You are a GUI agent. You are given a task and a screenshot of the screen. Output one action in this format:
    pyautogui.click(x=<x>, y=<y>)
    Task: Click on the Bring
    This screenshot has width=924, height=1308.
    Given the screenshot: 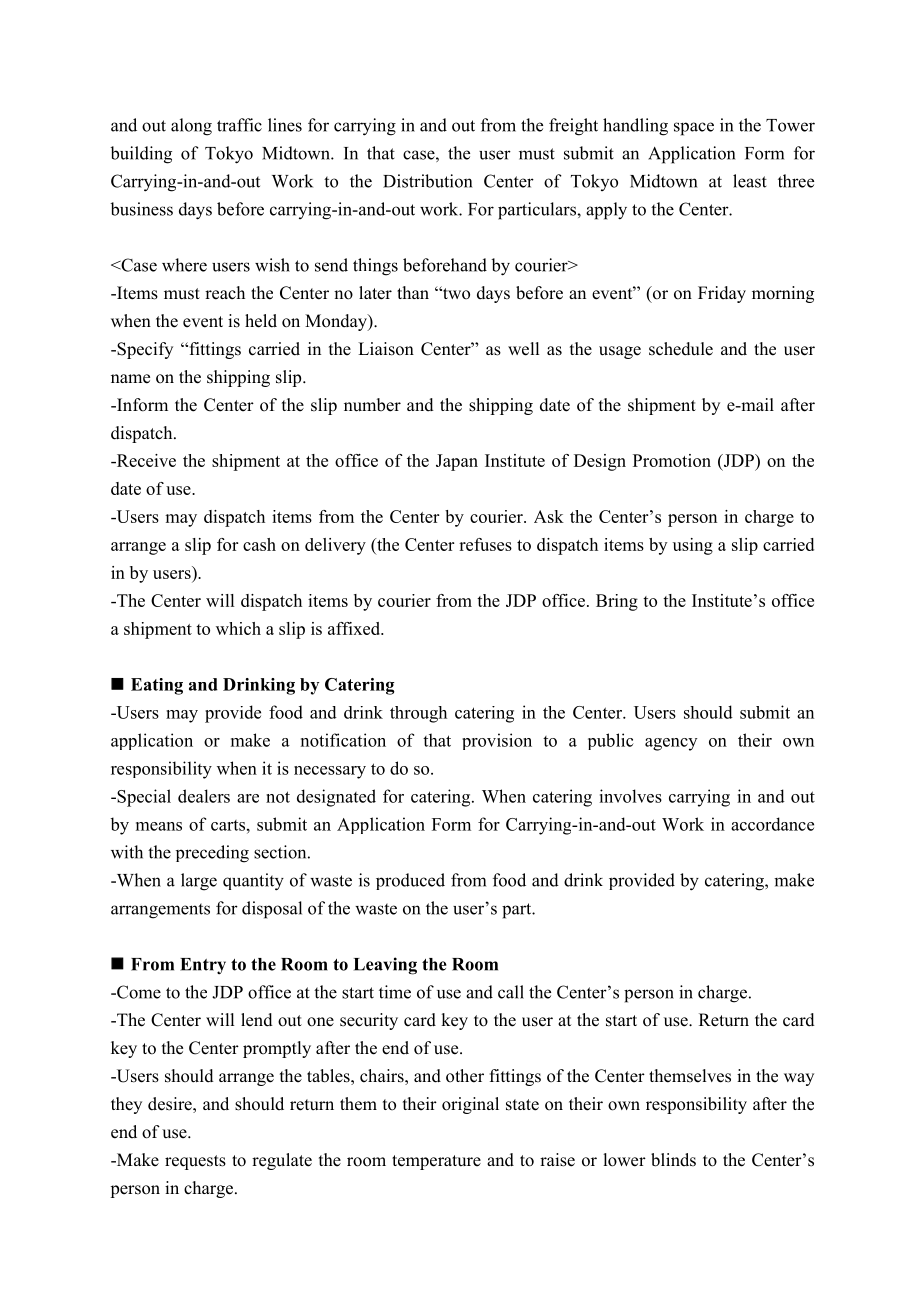 What is the action you would take?
    pyautogui.click(x=617, y=602)
